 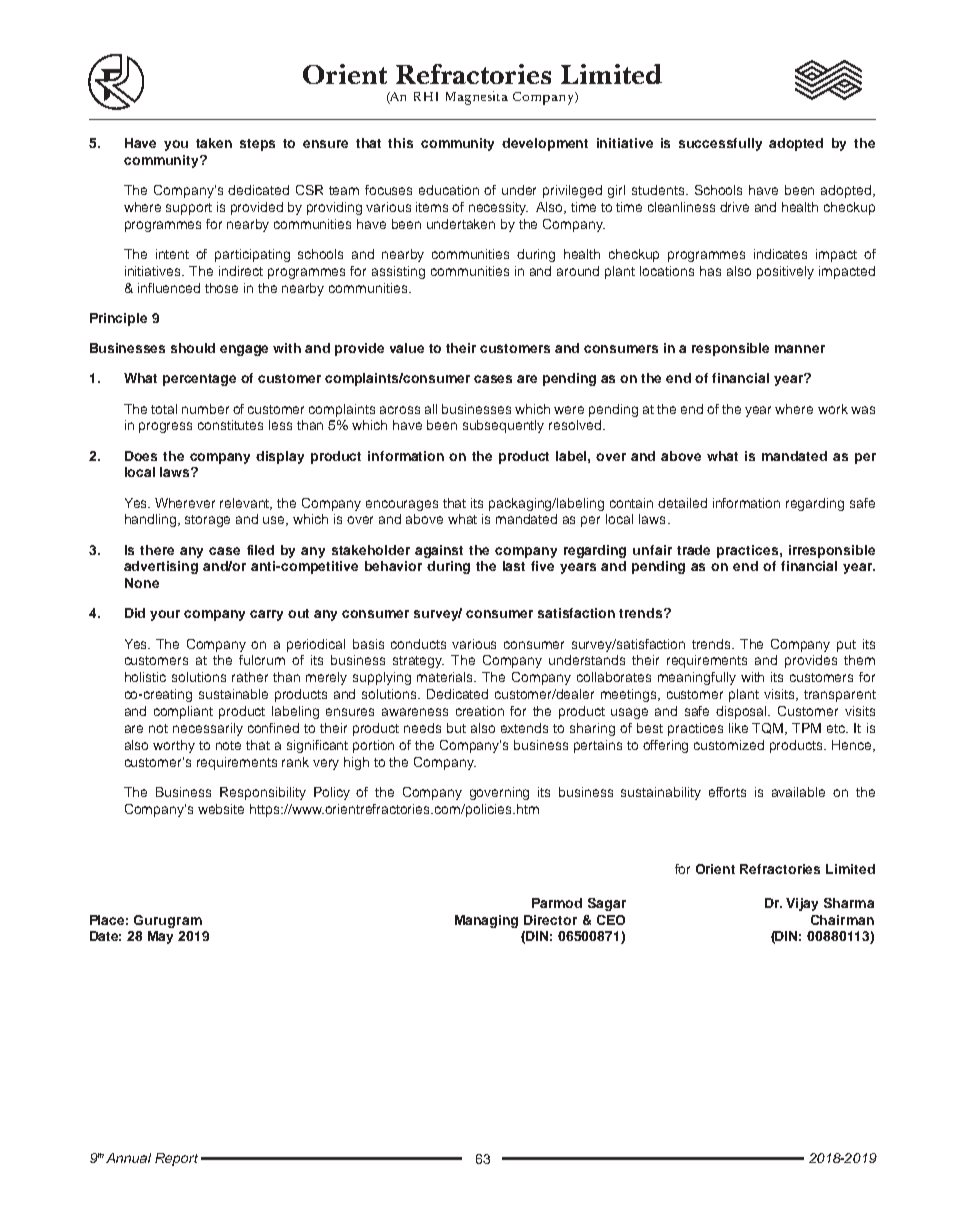 What do you see at coordinates (798, 792) in the page?
I see `available` at bounding box center [798, 792].
